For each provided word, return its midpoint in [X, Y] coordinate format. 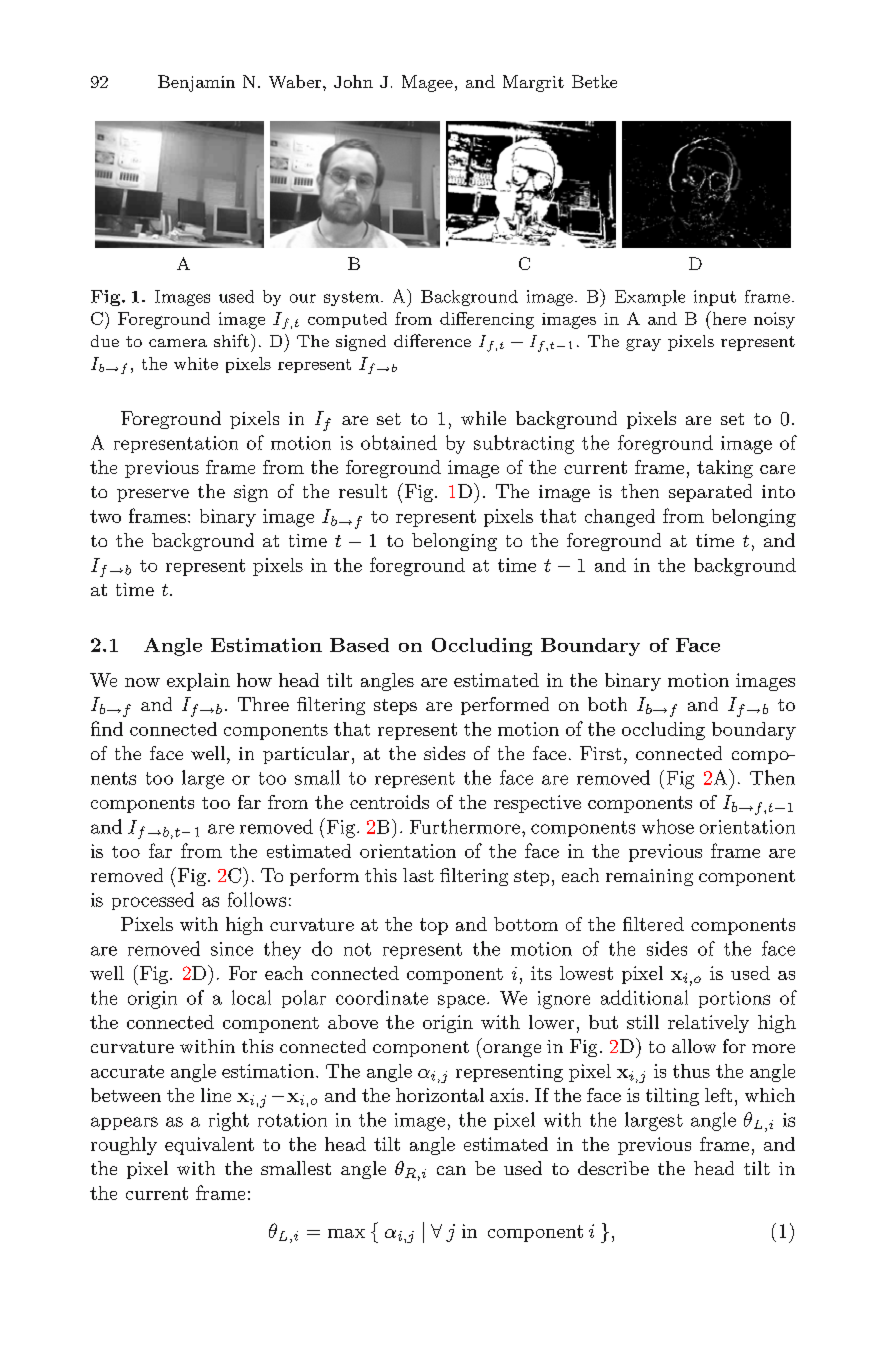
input [715, 298]
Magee [427, 83]
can [451, 1170]
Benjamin [196, 83]
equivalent [209, 1146]
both [607, 704]
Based [359, 645]
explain [198, 682]
